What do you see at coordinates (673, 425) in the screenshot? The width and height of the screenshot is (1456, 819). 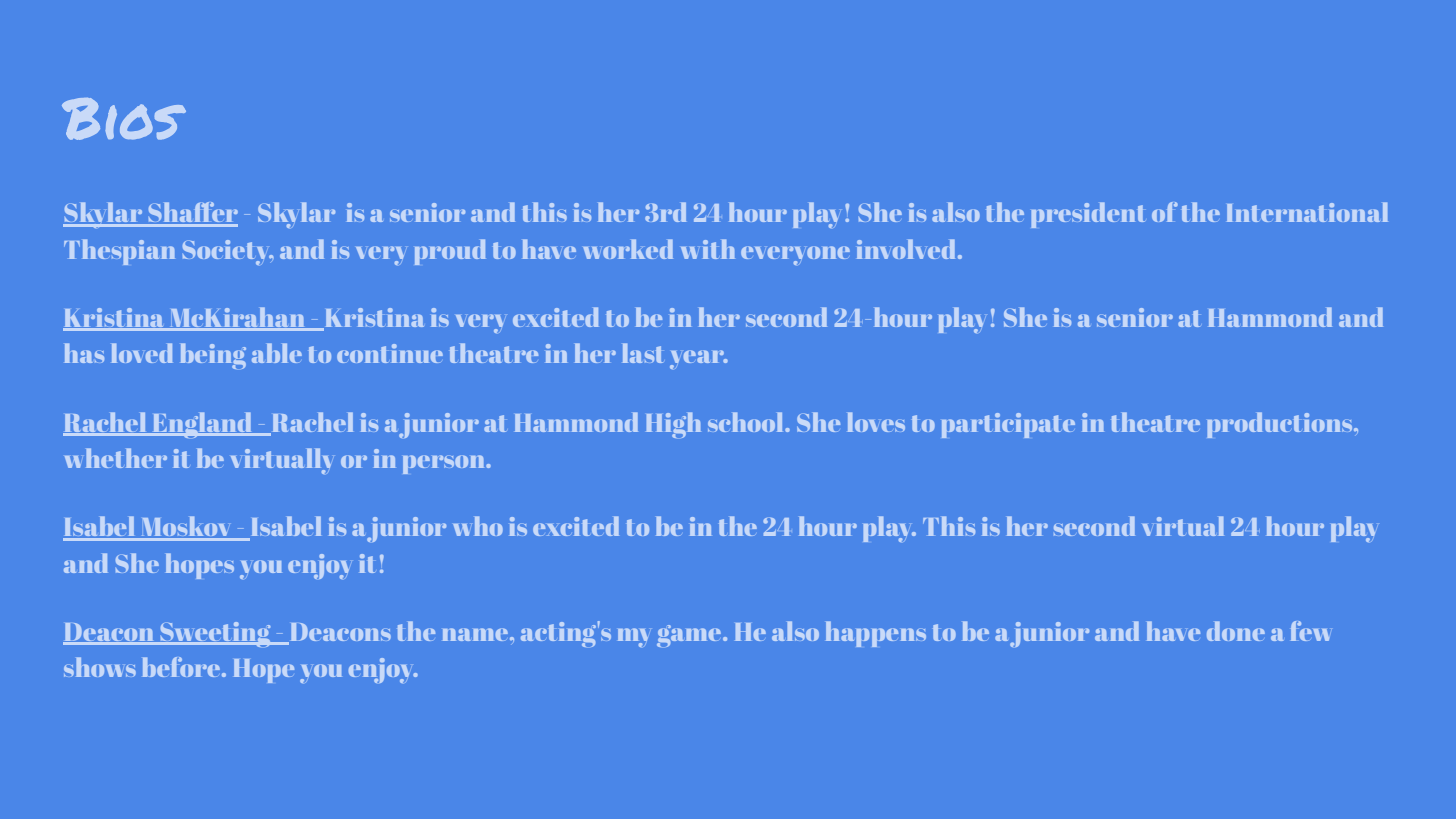 I see `High` at bounding box center [673, 425].
